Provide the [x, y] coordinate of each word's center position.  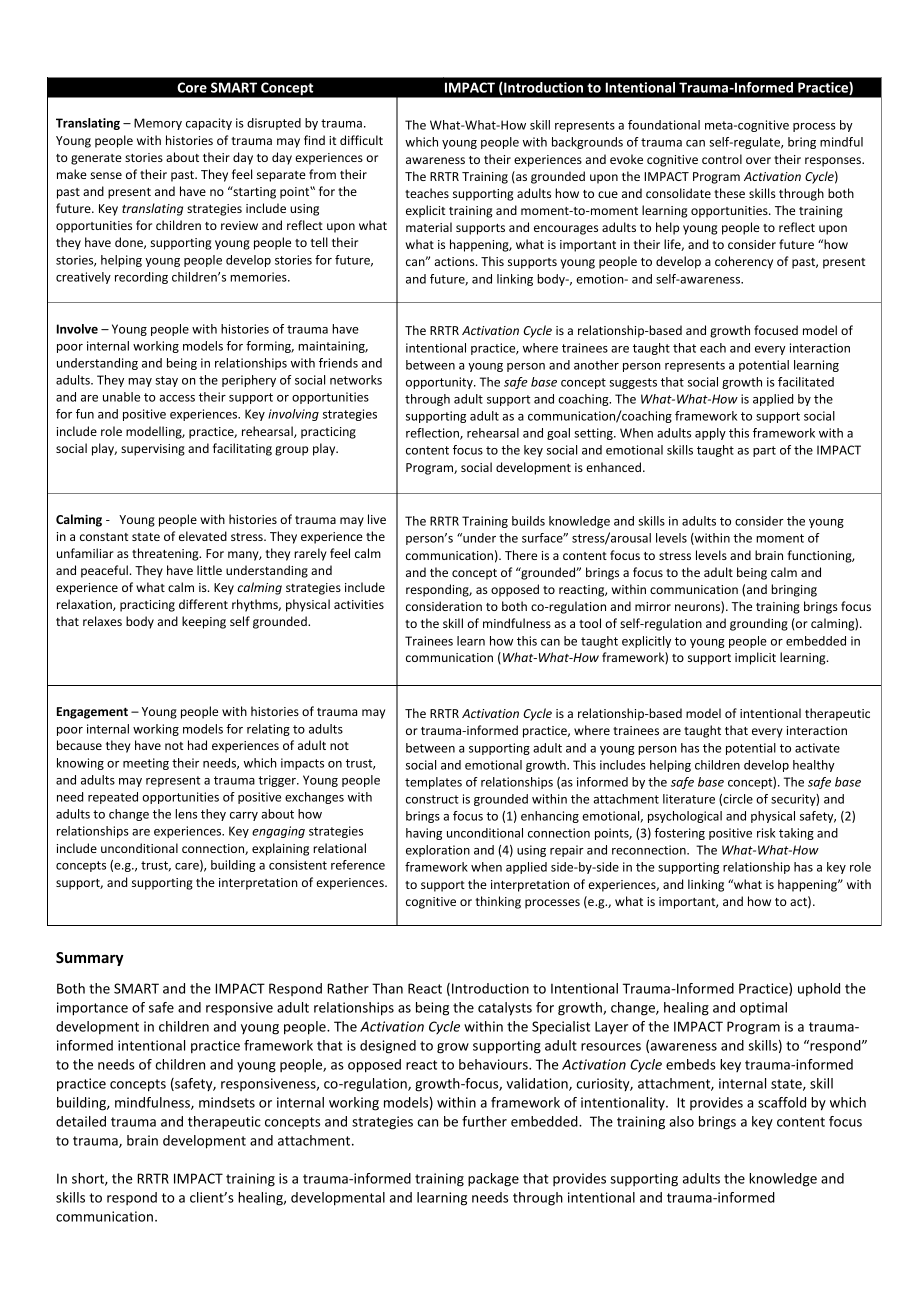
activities [359, 604]
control [722, 159]
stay [166, 381]
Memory [158, 124]
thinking [498, 902]
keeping [204, 622]
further [484, 1121]
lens [186, 814]
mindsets [227, 1102]
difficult [361, 140]
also [681, 1121]
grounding [759, 624]
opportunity [440, 383]
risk [766, 833]
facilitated [806, 382]
